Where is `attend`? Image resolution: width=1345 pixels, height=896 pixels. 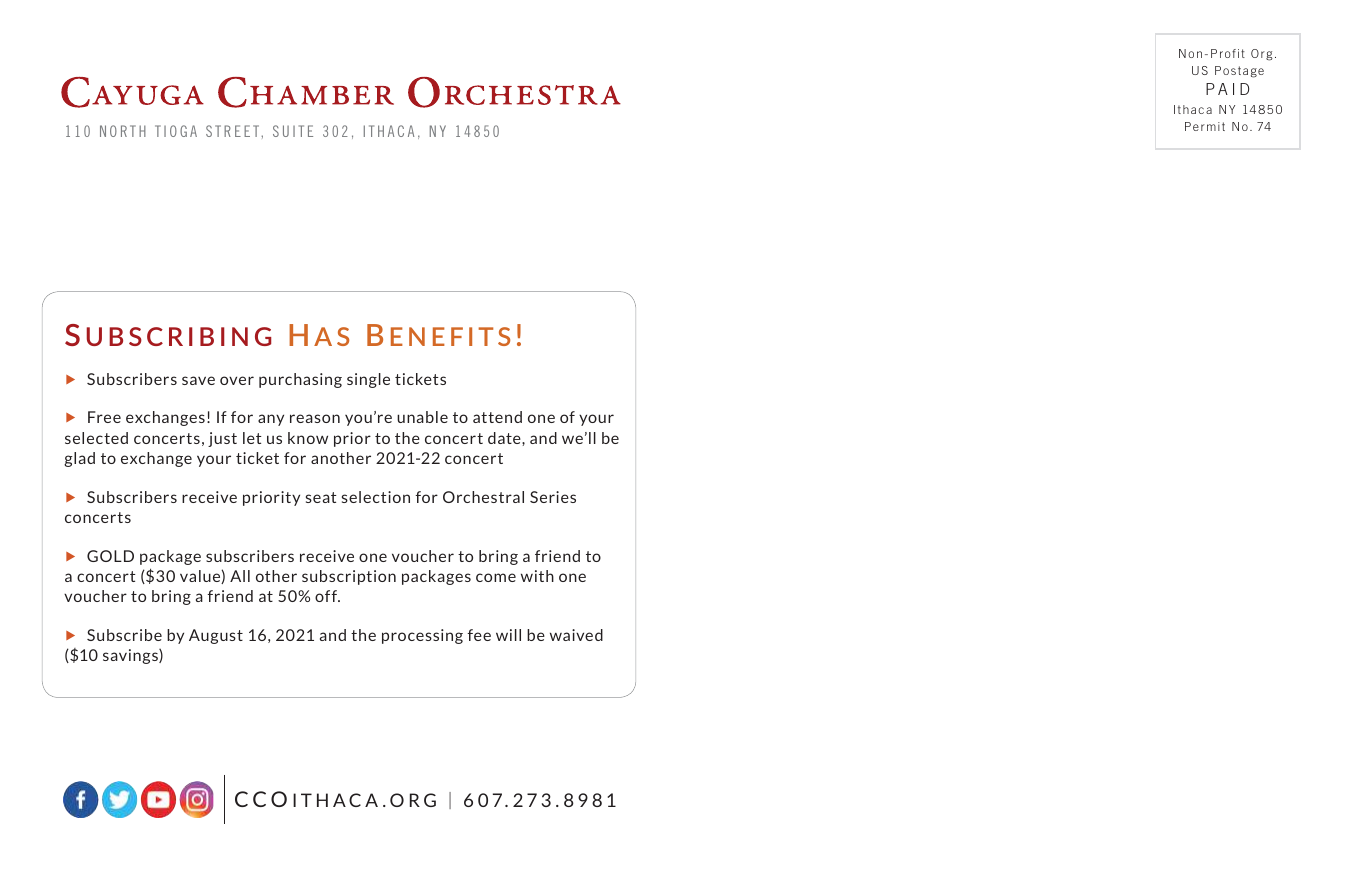
attend is located at coordinates (497, 417).
